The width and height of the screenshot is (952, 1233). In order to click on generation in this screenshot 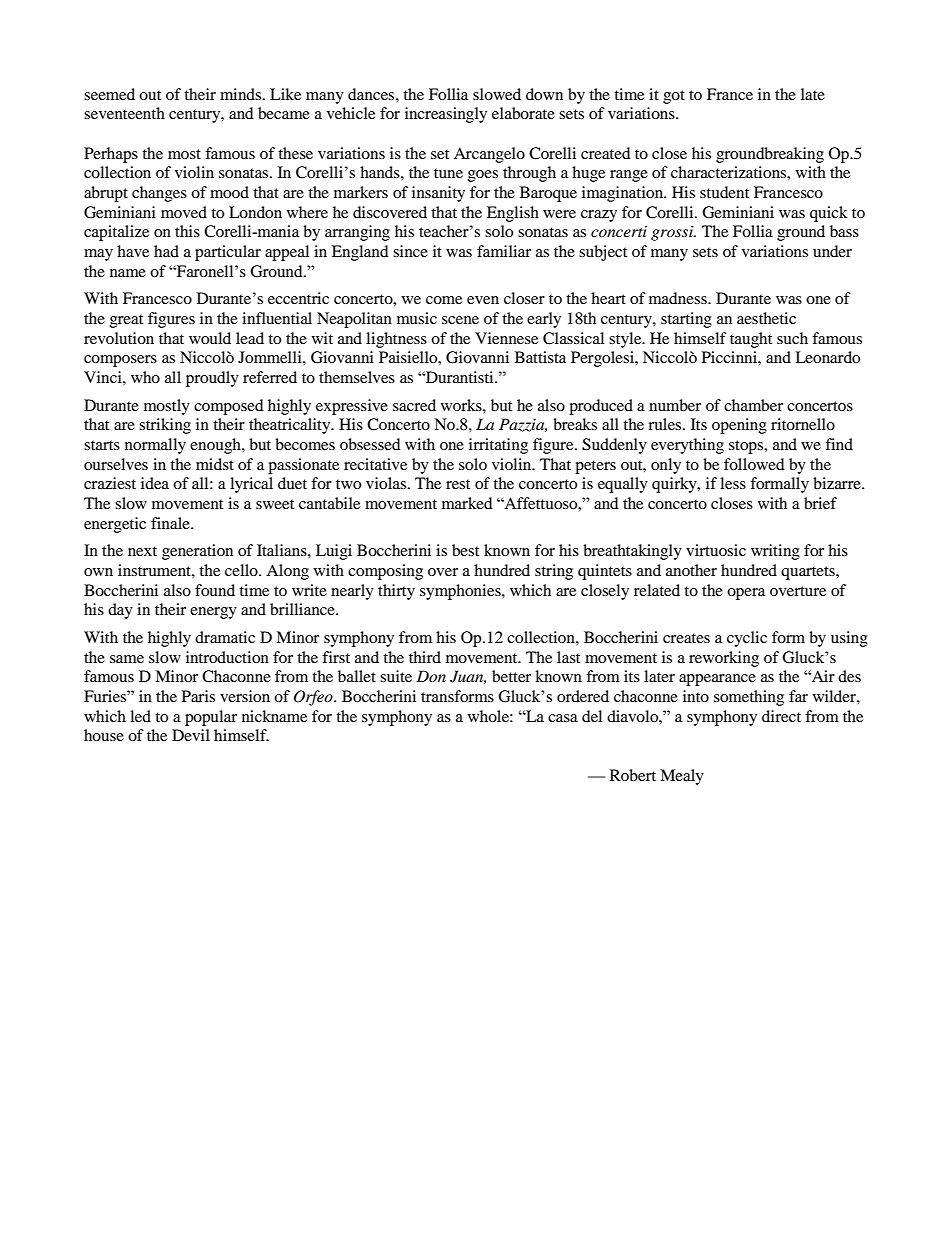, I will do `click(197, 552)`.
